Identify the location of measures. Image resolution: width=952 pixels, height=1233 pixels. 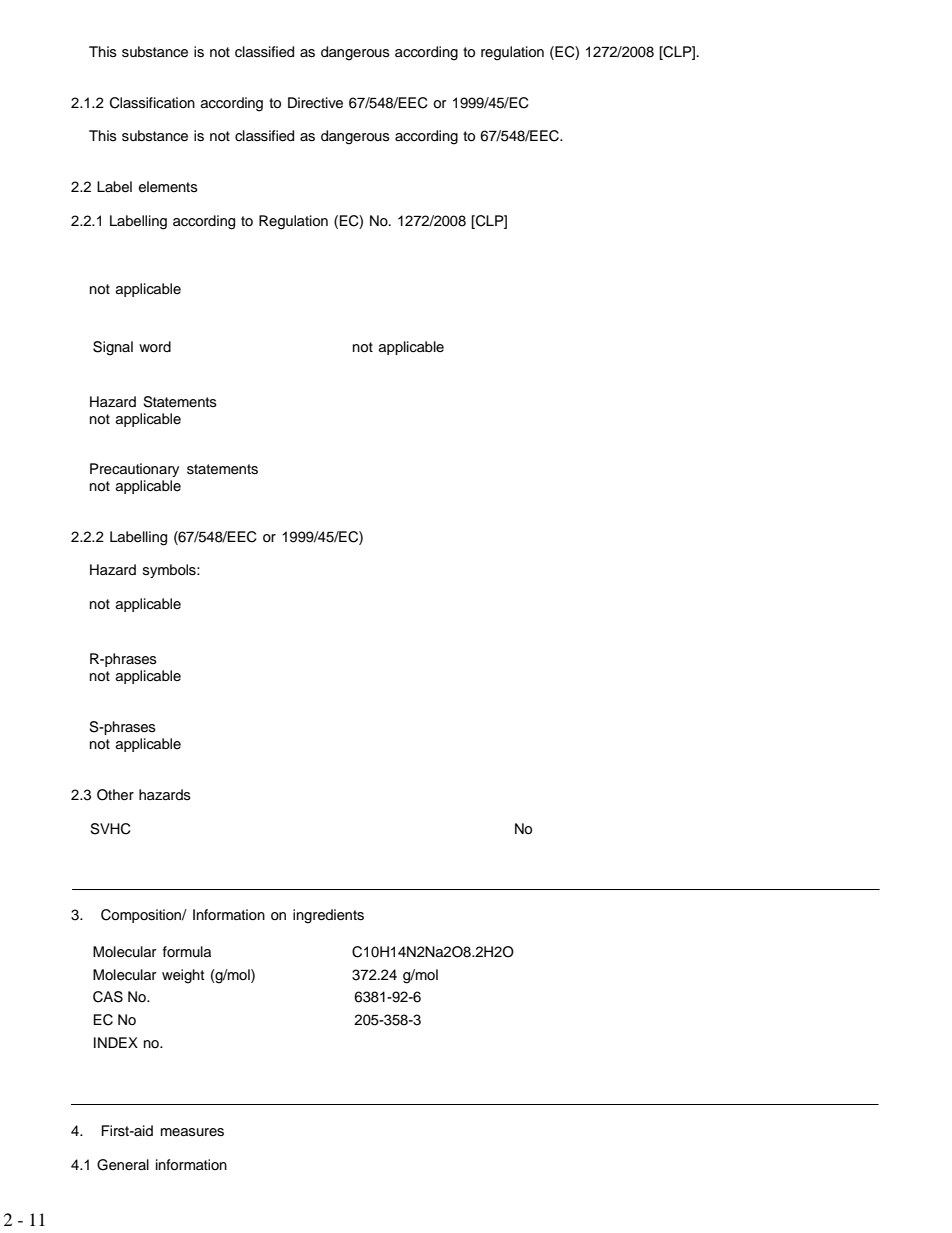
(192, 1132).
